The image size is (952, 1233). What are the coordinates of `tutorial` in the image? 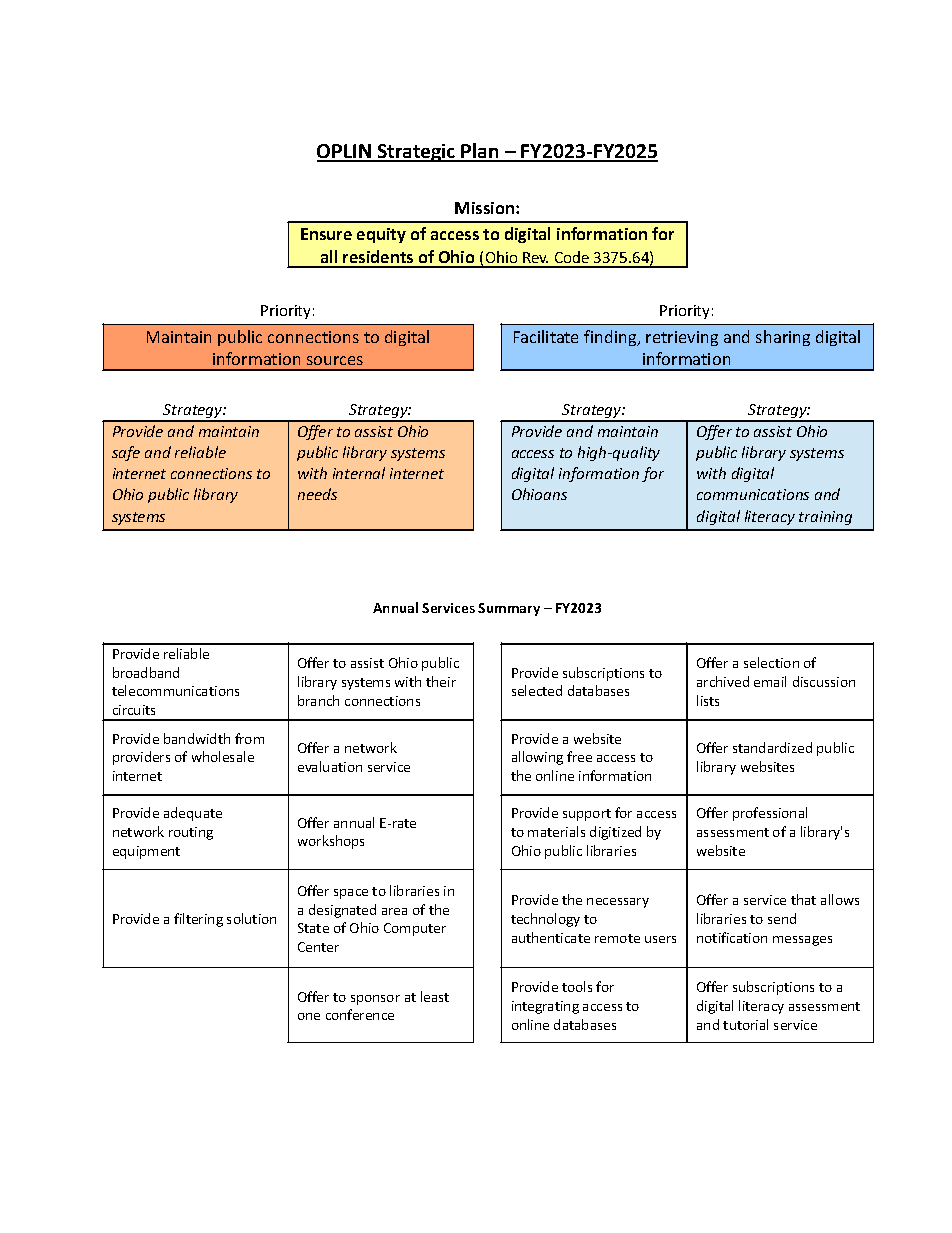 It's located at (745, 1024).
